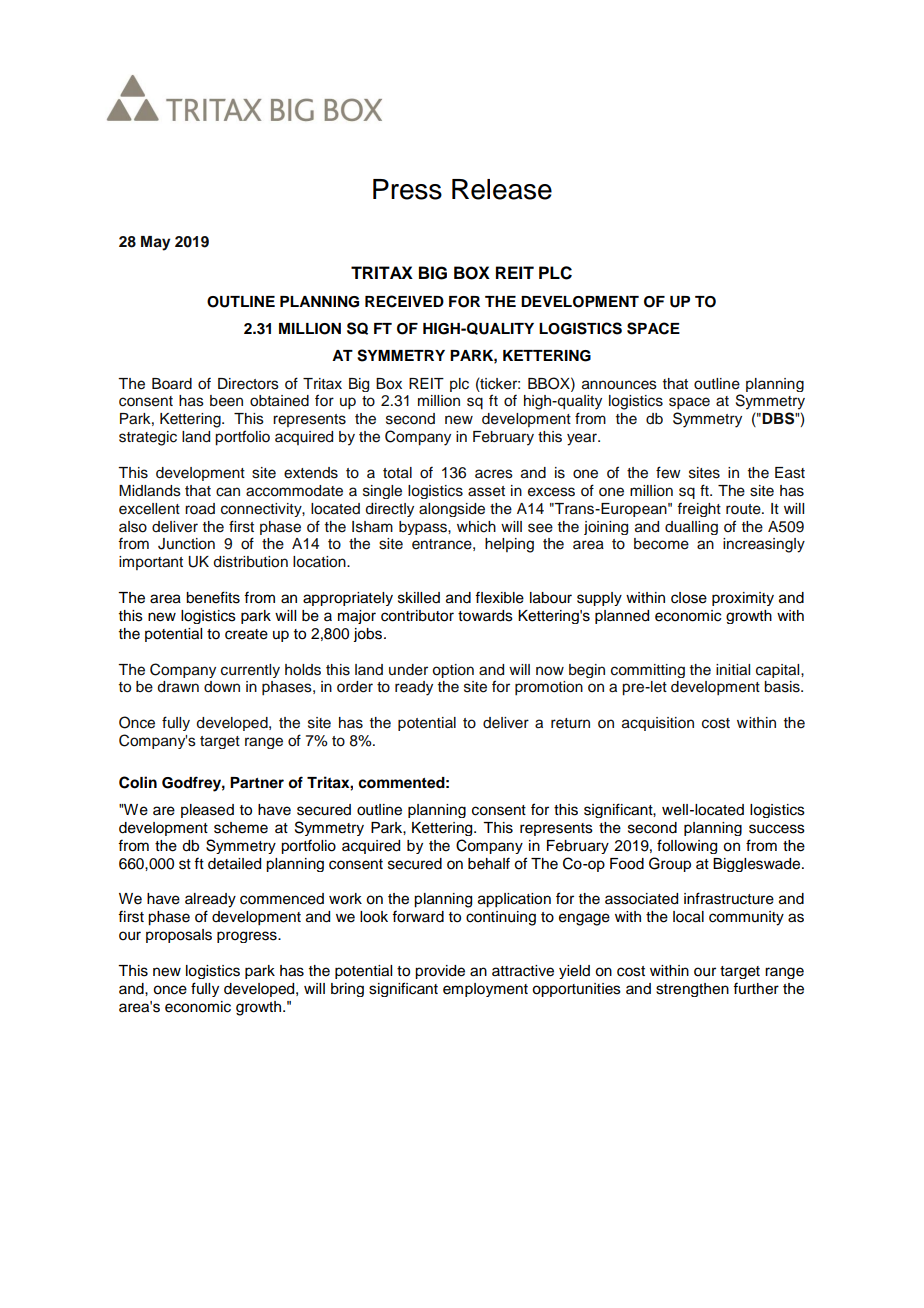  Describe the element at coordinates (668, 472) in the page. I see `few` at that location.
